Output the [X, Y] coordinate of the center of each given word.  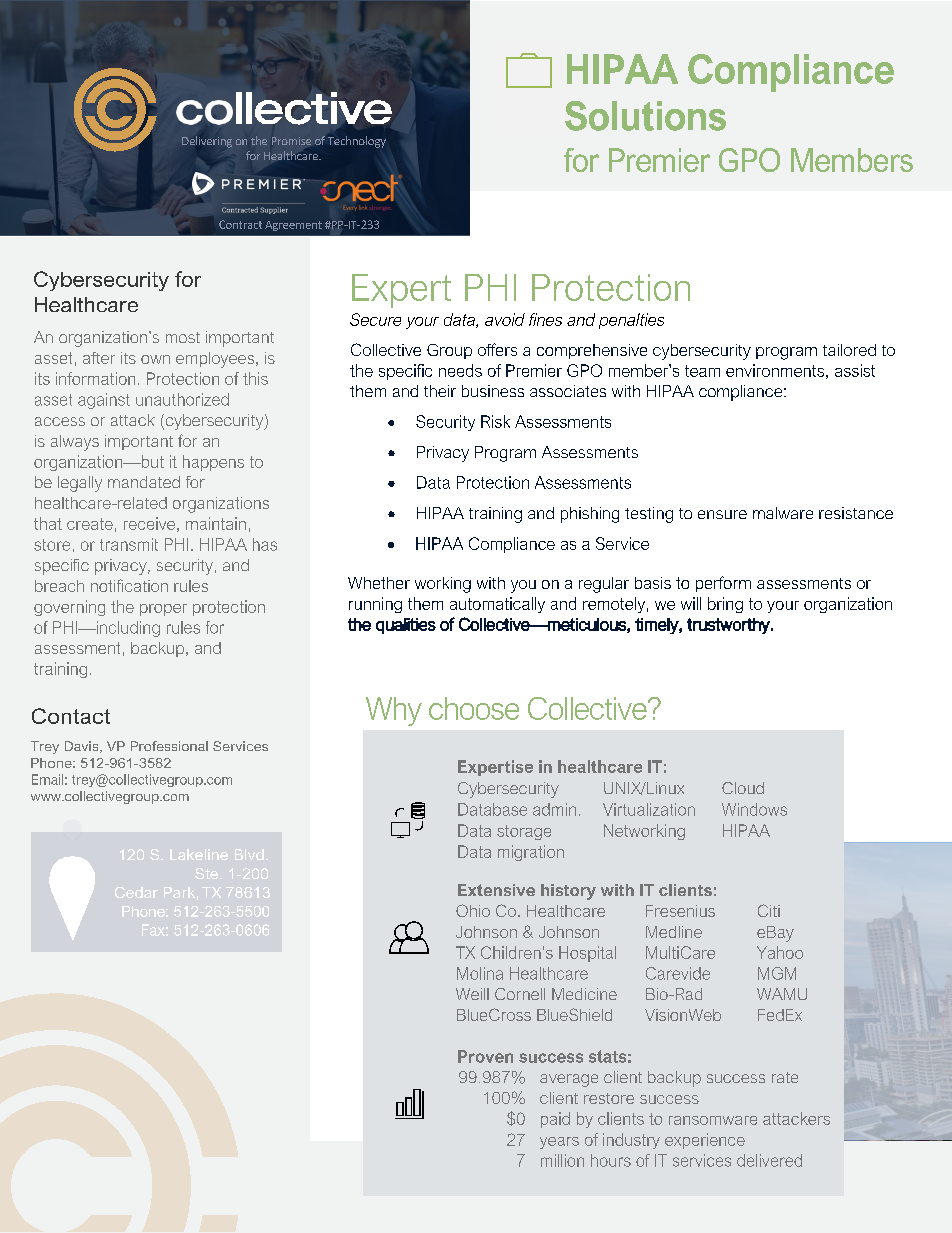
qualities [406, 626]
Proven [485, 1056]
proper [163, 610]
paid [555, 1120]
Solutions [645, 116]
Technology [357, 142]
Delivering [207, 142]
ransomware [713, 1120]
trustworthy [729, 626]
